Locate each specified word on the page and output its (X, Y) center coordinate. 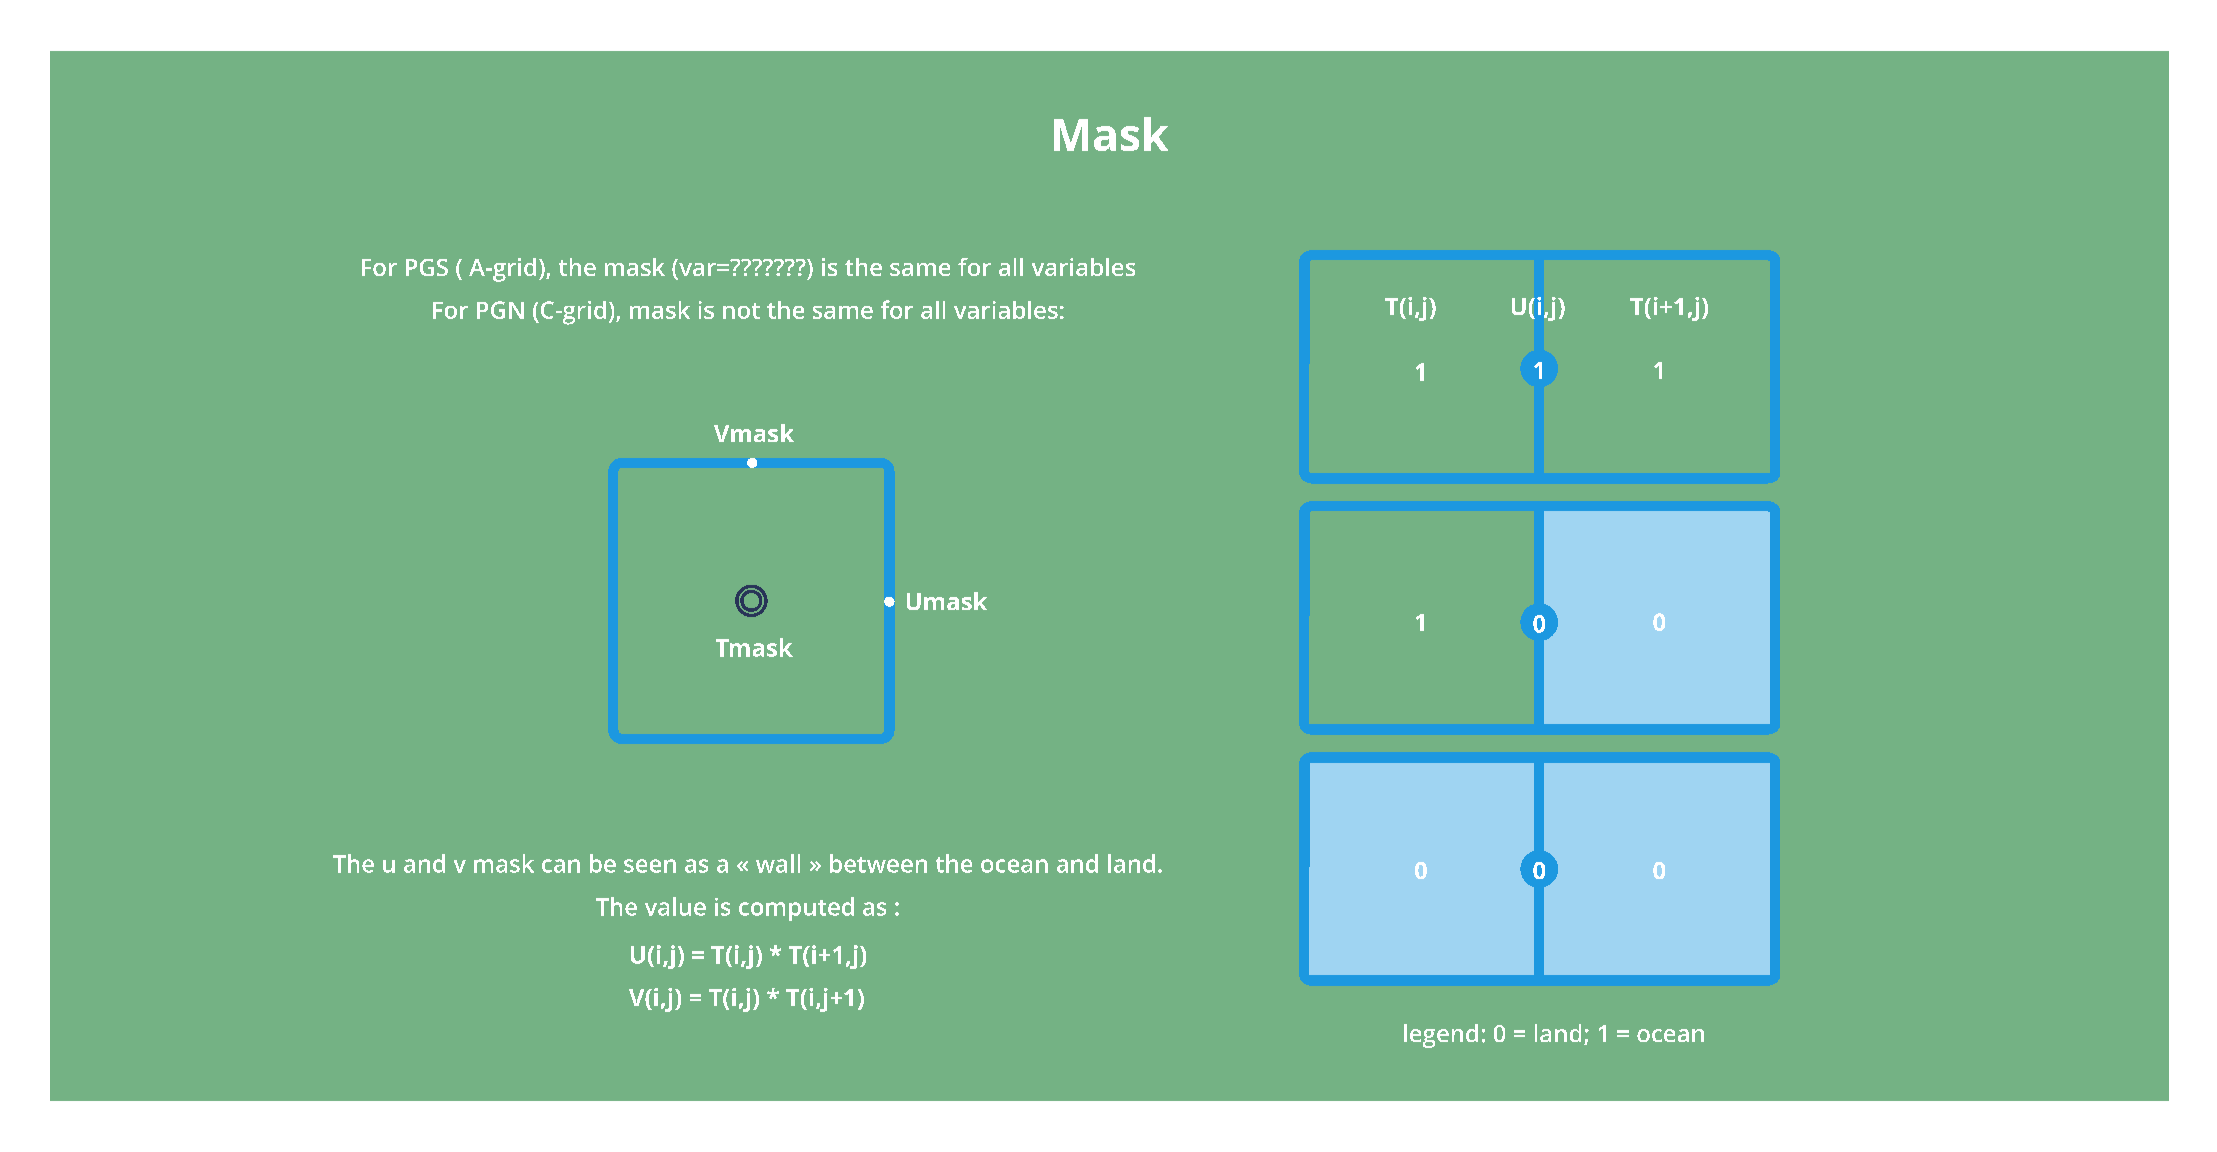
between (878, 863)
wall (778, 863)
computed (796, 909)
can (561, 866)
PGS (427, 267)
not (741, 311)
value (675, 906)
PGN (500, 310)
